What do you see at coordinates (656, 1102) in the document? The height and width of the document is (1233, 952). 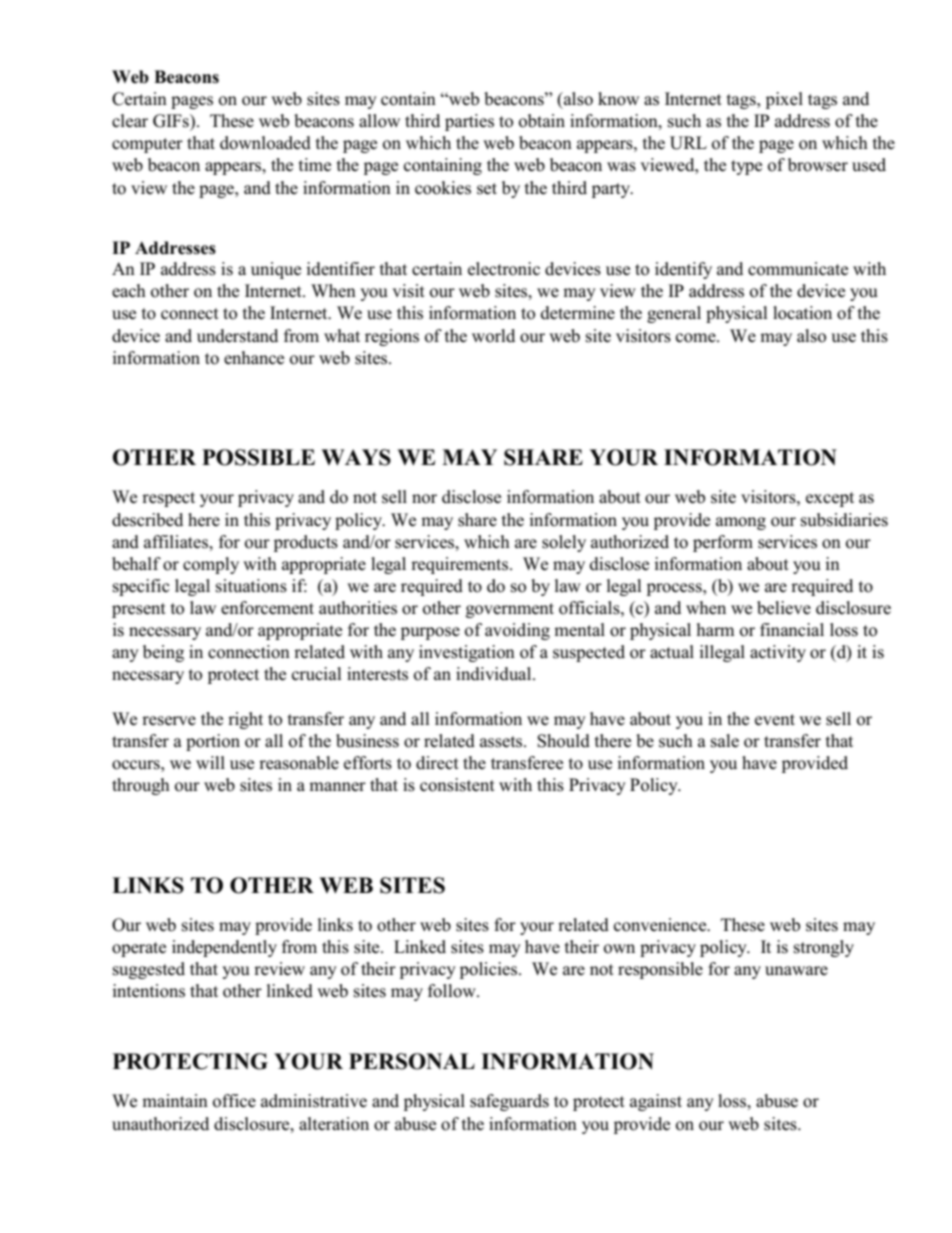 I see `against` at bounding box center [656, 1102].
